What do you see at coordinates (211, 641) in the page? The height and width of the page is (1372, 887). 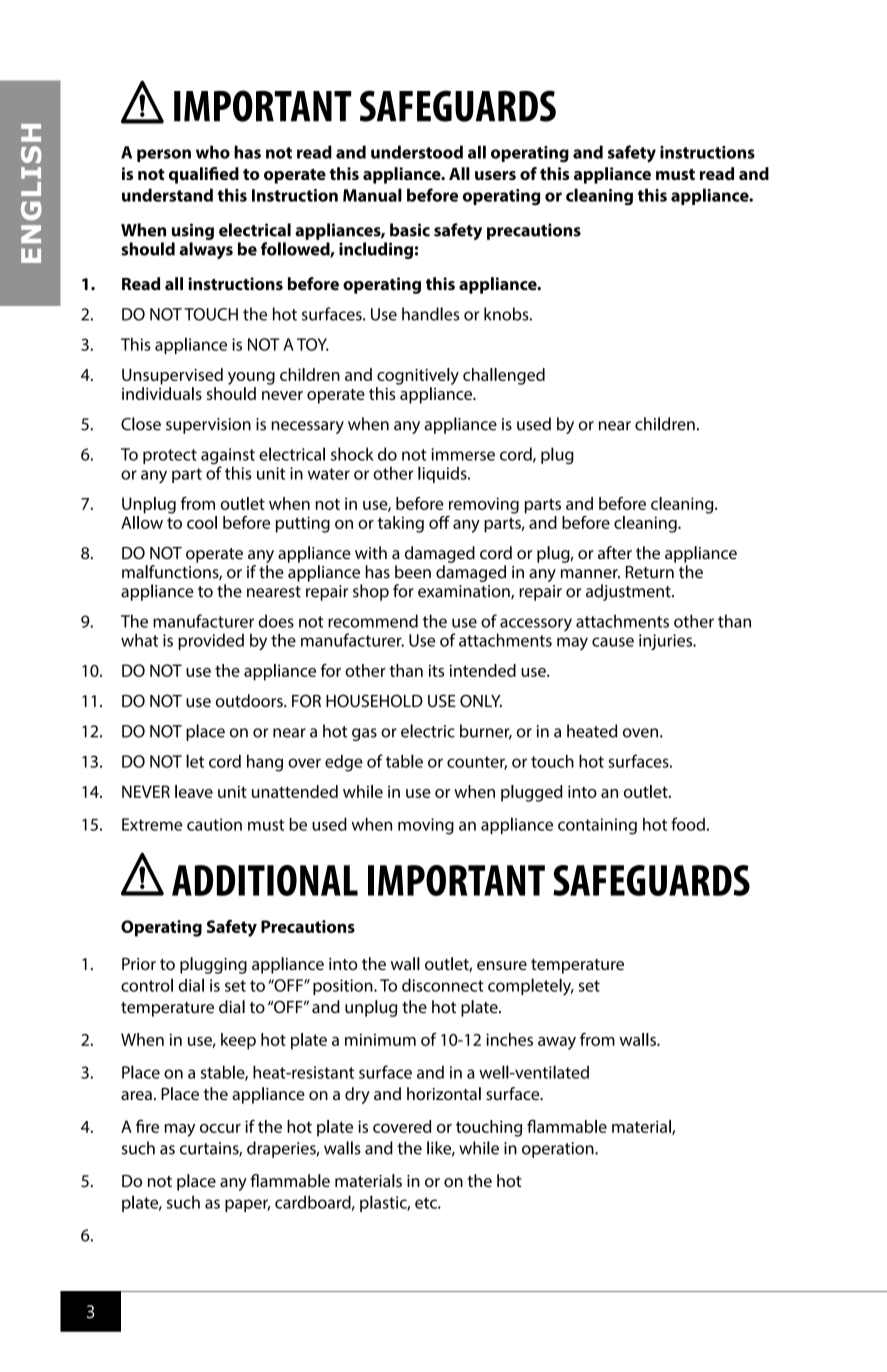 I see `provided` at bounding box center [211, 641].
